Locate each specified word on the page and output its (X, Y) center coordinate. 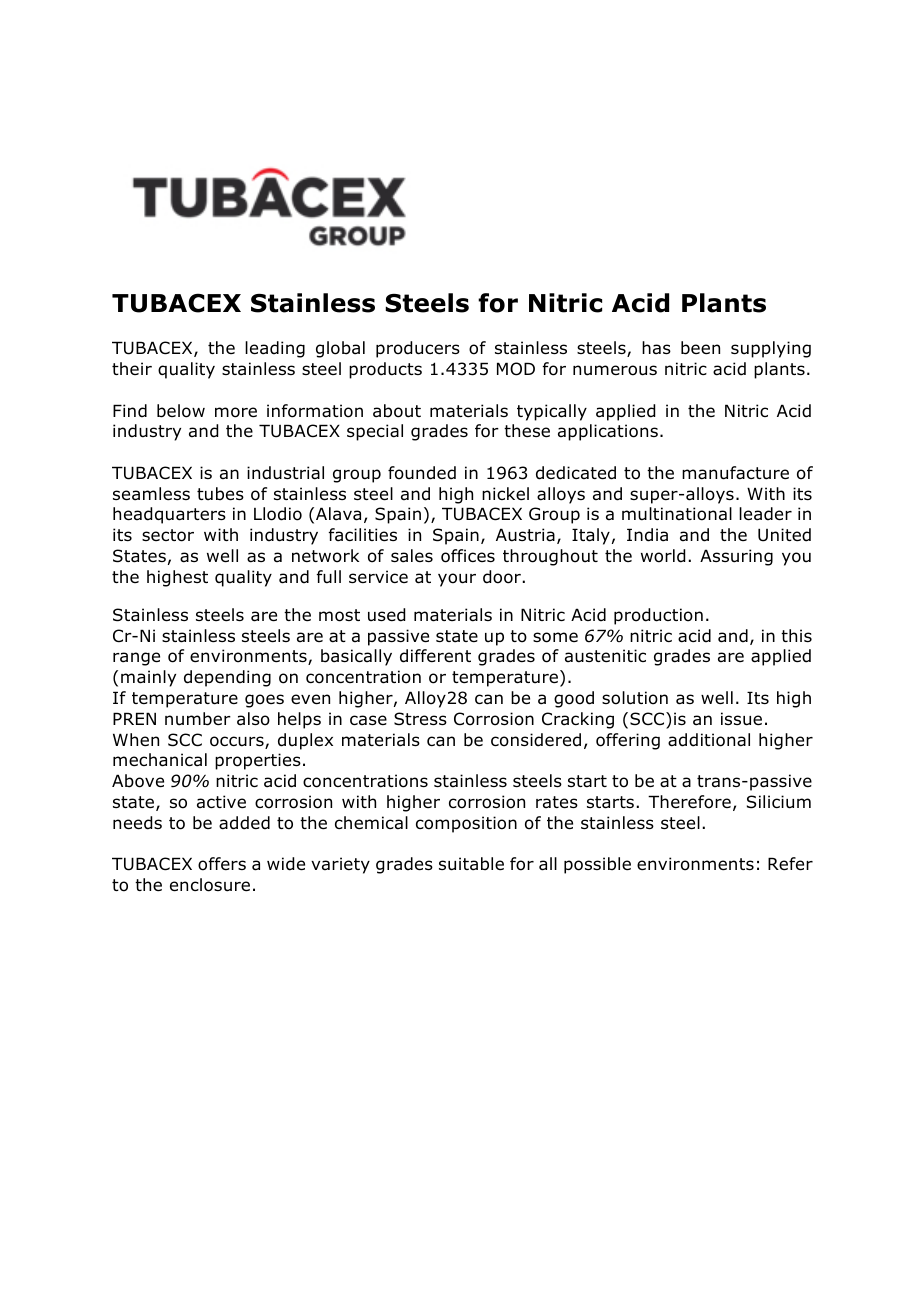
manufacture (735, 473)
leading (275, 349)
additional (709, 740)
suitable (471, 864)
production (658, 616)
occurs (238, 742)
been (700, 348)
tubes (220, 494)
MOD (516, 369)
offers (222, 864)
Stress (420, 719)
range (136, 659)
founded (422, 473)
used (386, 615)
